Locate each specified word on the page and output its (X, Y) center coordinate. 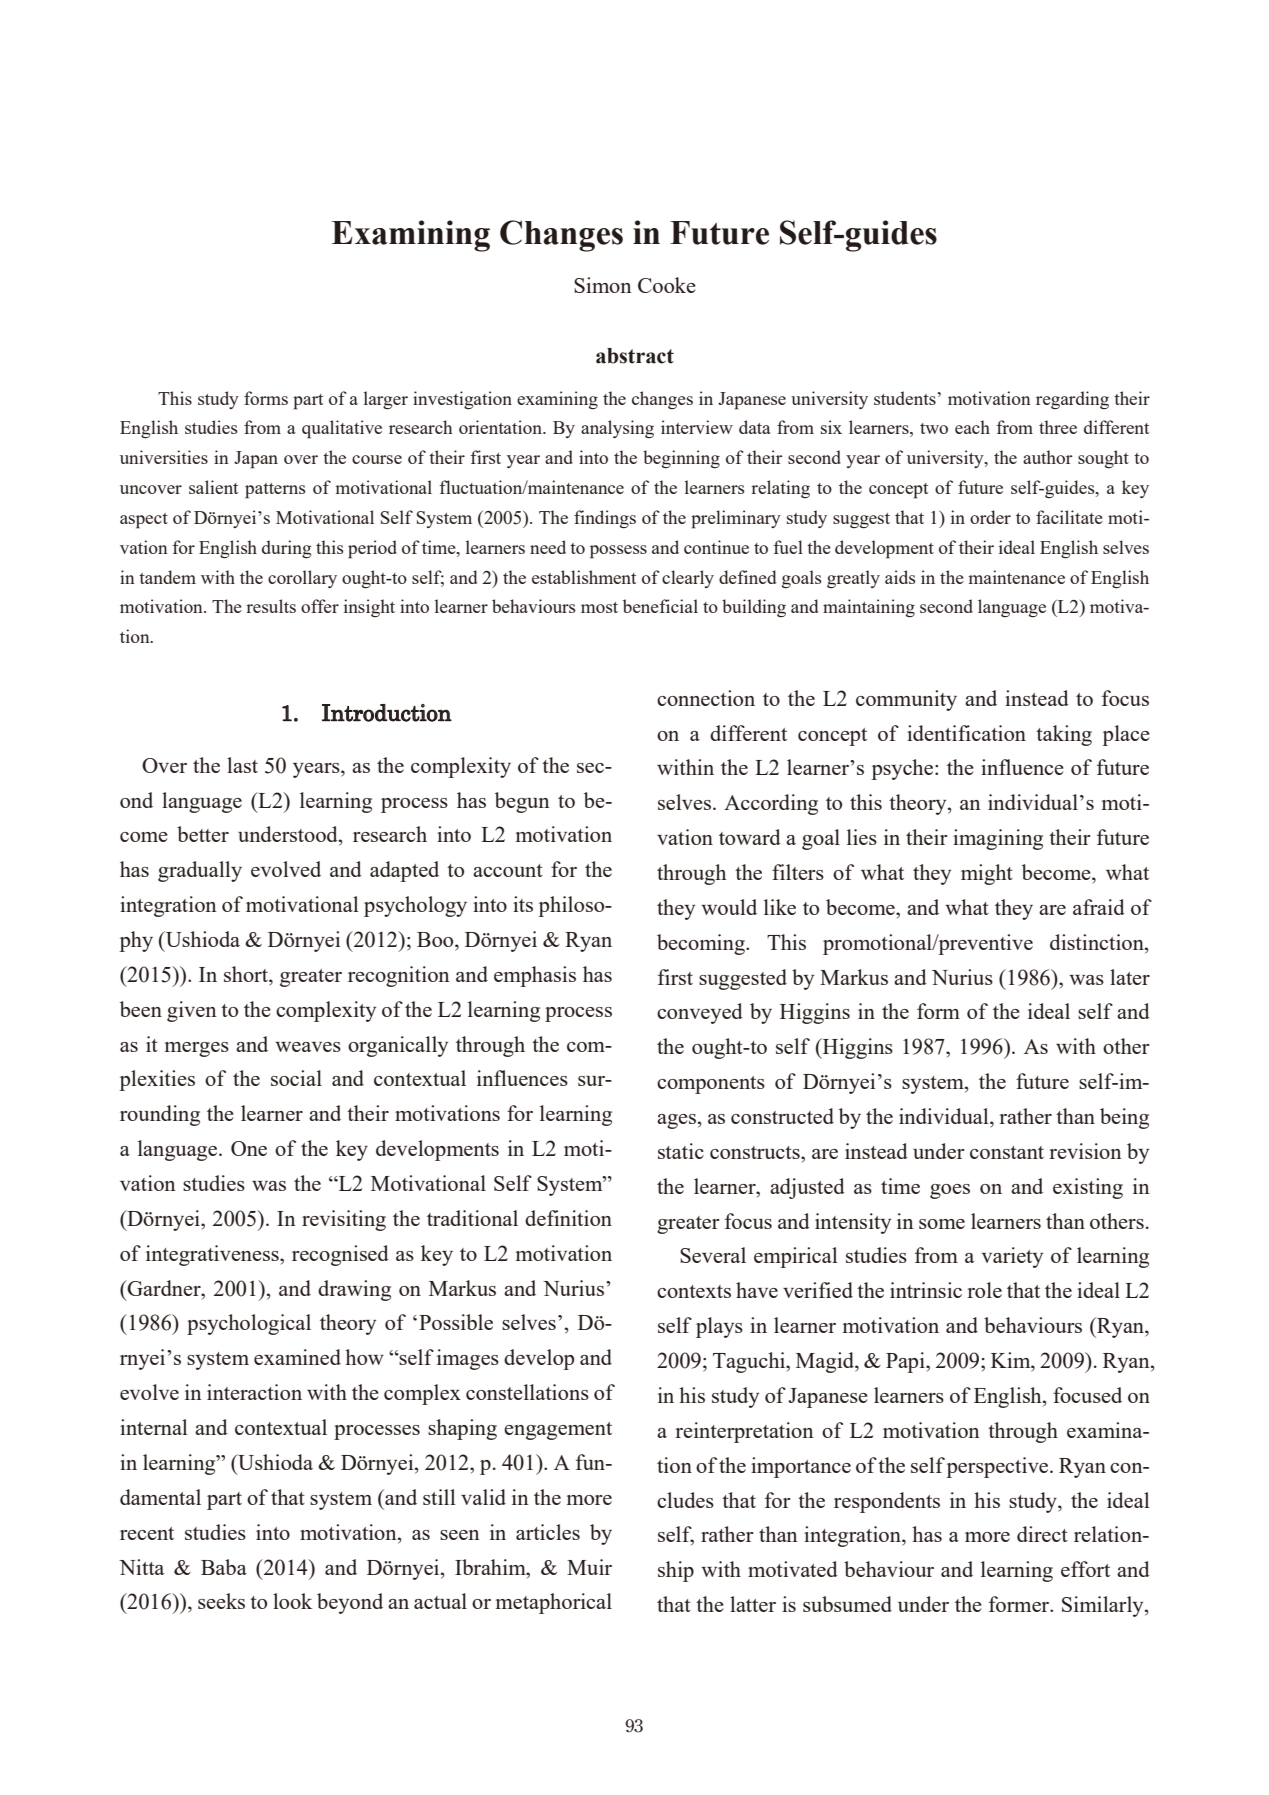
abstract (635, 356)
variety (1012, 1257)
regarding (1072, 400)
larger (386, 400)
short (247, 974)
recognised (340, 1255)
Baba (224, 1567)
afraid (1099, 907)
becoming (702, 944)
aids (900, 577)
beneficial (660, 606)
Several (713, 1255)
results (271, 606)
